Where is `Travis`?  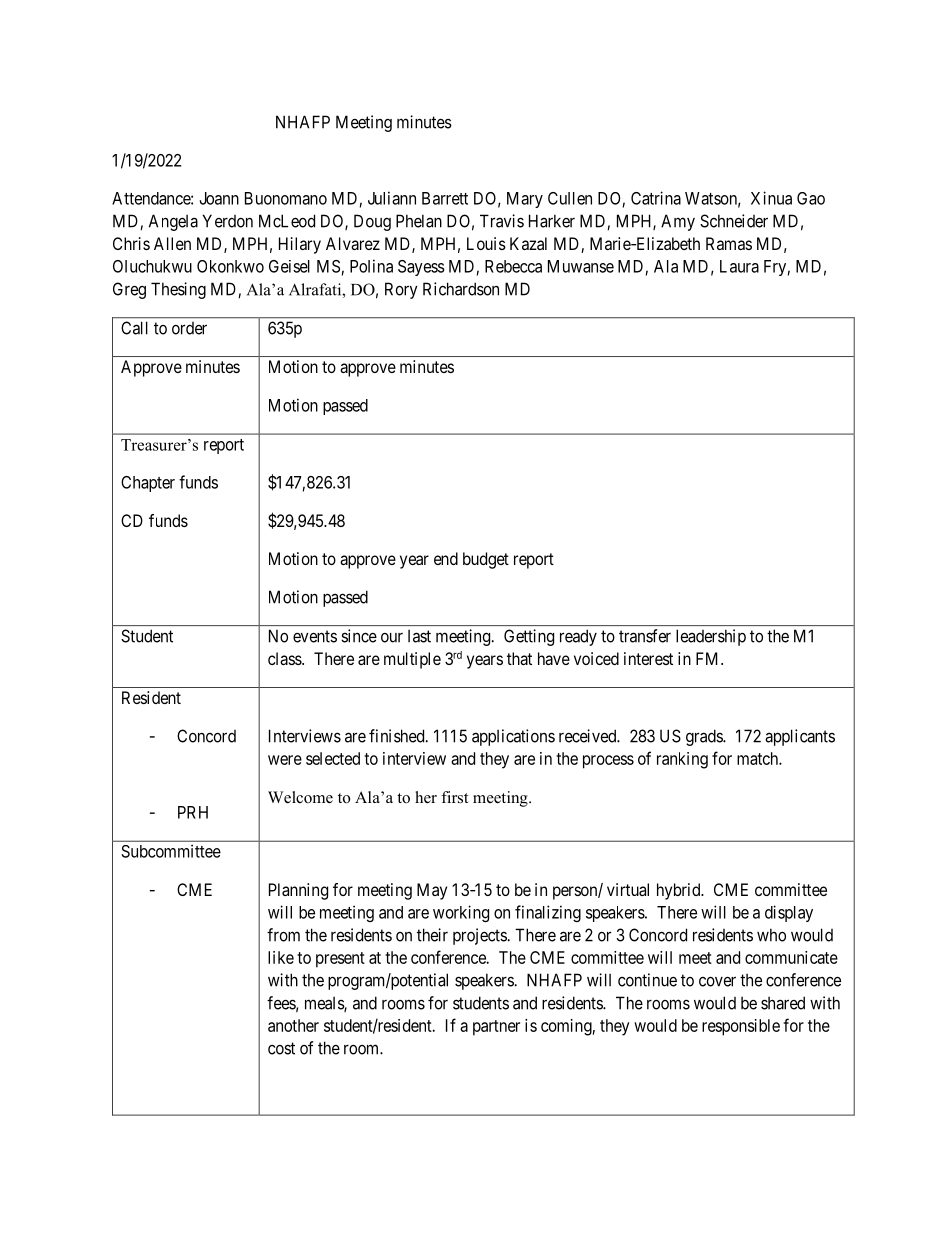
Travis is located at coordinates (502, 221).
